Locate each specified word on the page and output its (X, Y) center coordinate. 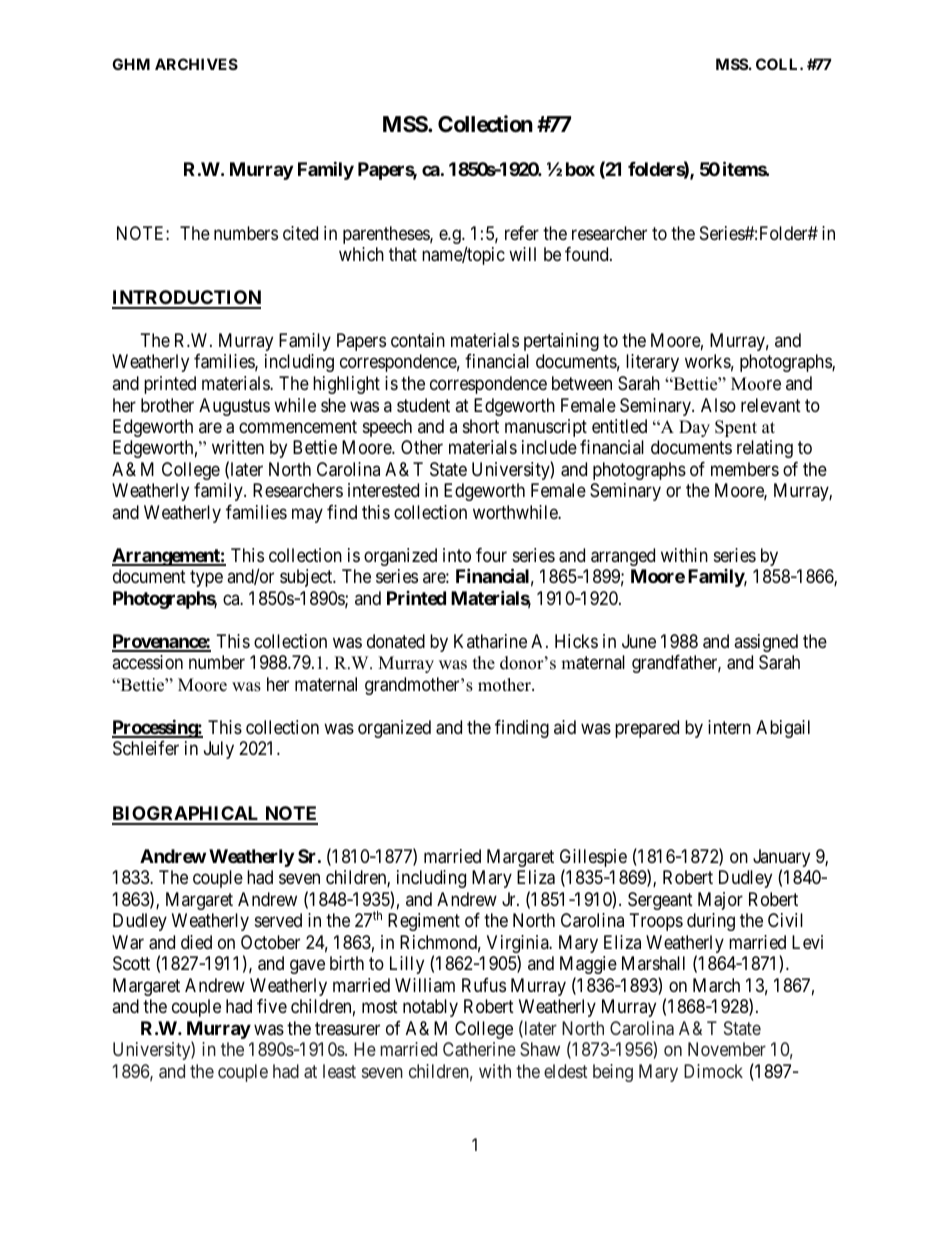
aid (565, 727)
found (588, 254)
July (219, 750)
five (272, 1006)
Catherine (479, 1049)
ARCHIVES (196, 64)
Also (718, 405)
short (481, 426)
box (580, 169)
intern (729, 727)
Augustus (234, 407)
